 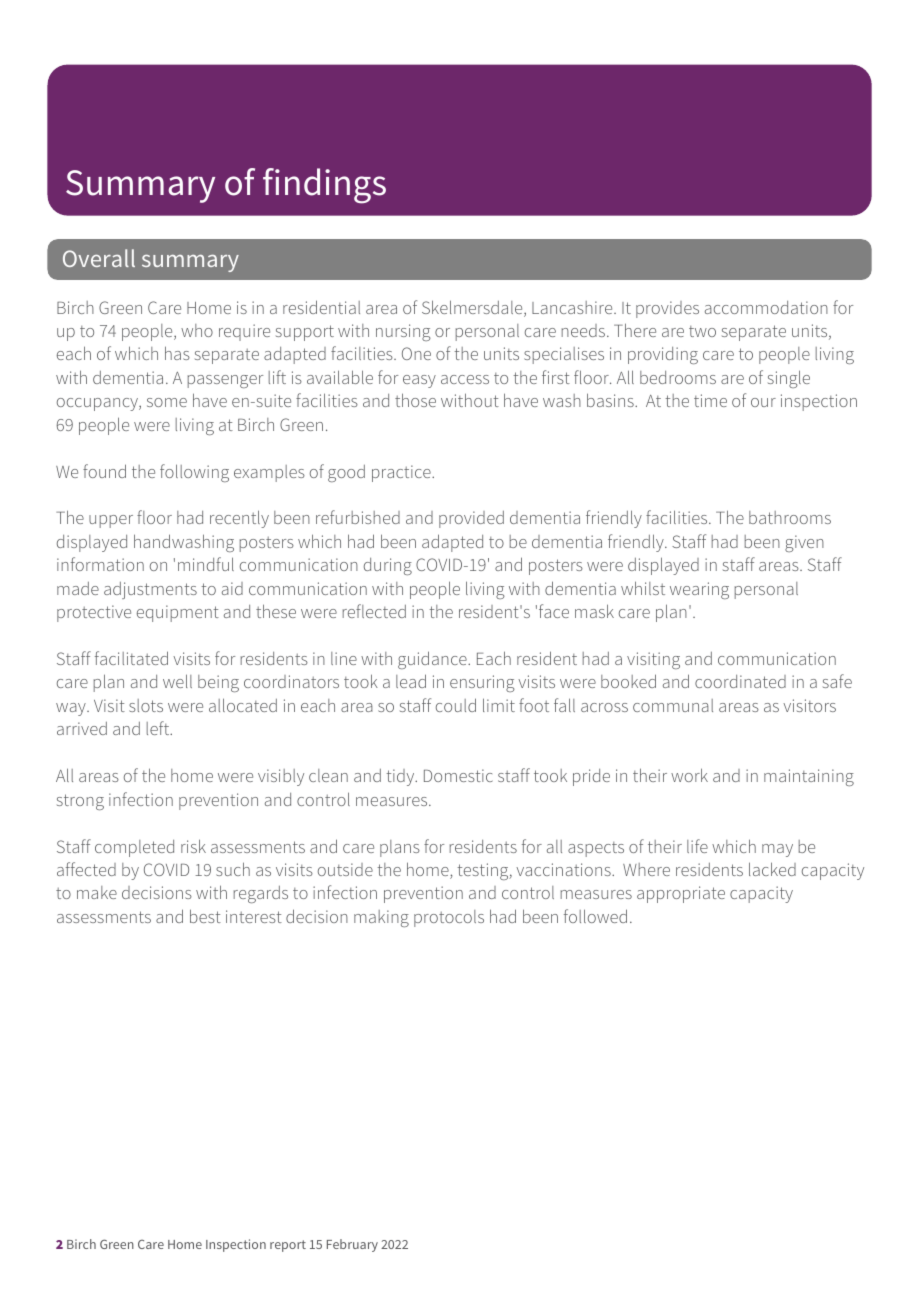 What do you see at coordinates (471, 519) in the screenshot?
I see `provided` at bounding box center [471, 519].
